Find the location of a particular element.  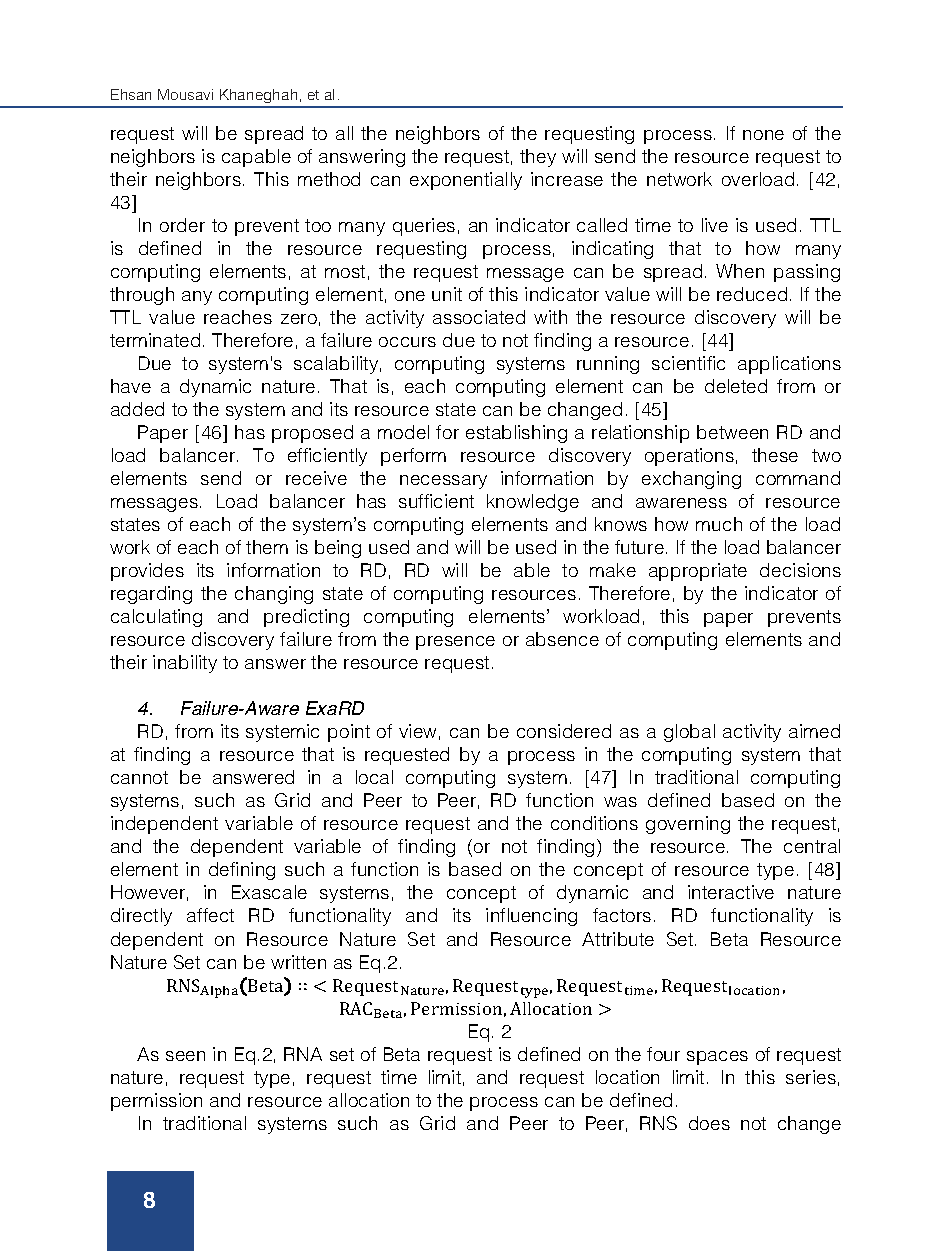

receive is located at coordinates (316, 478).
